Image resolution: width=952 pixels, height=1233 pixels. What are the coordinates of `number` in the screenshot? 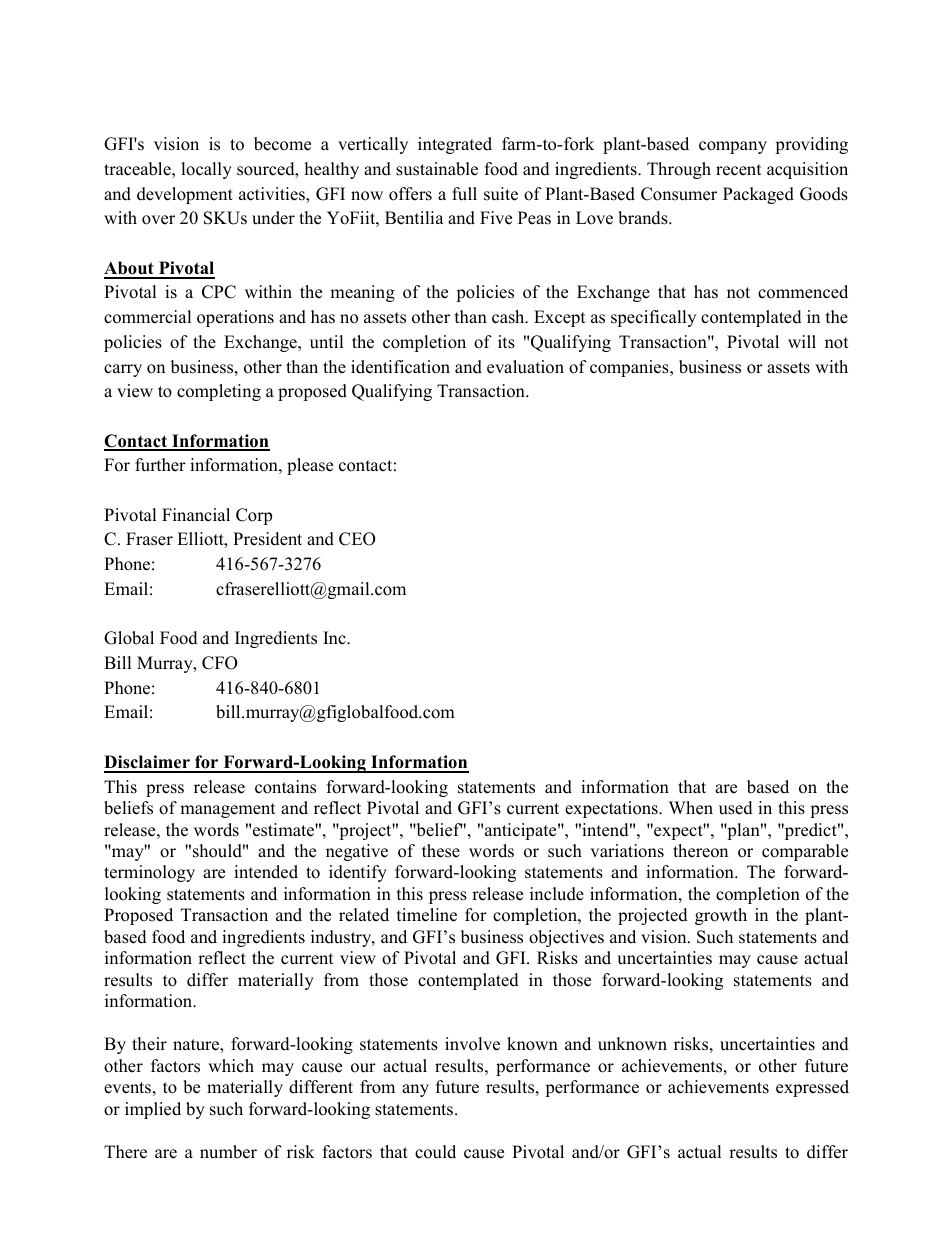 It's located at (228, 1152).
